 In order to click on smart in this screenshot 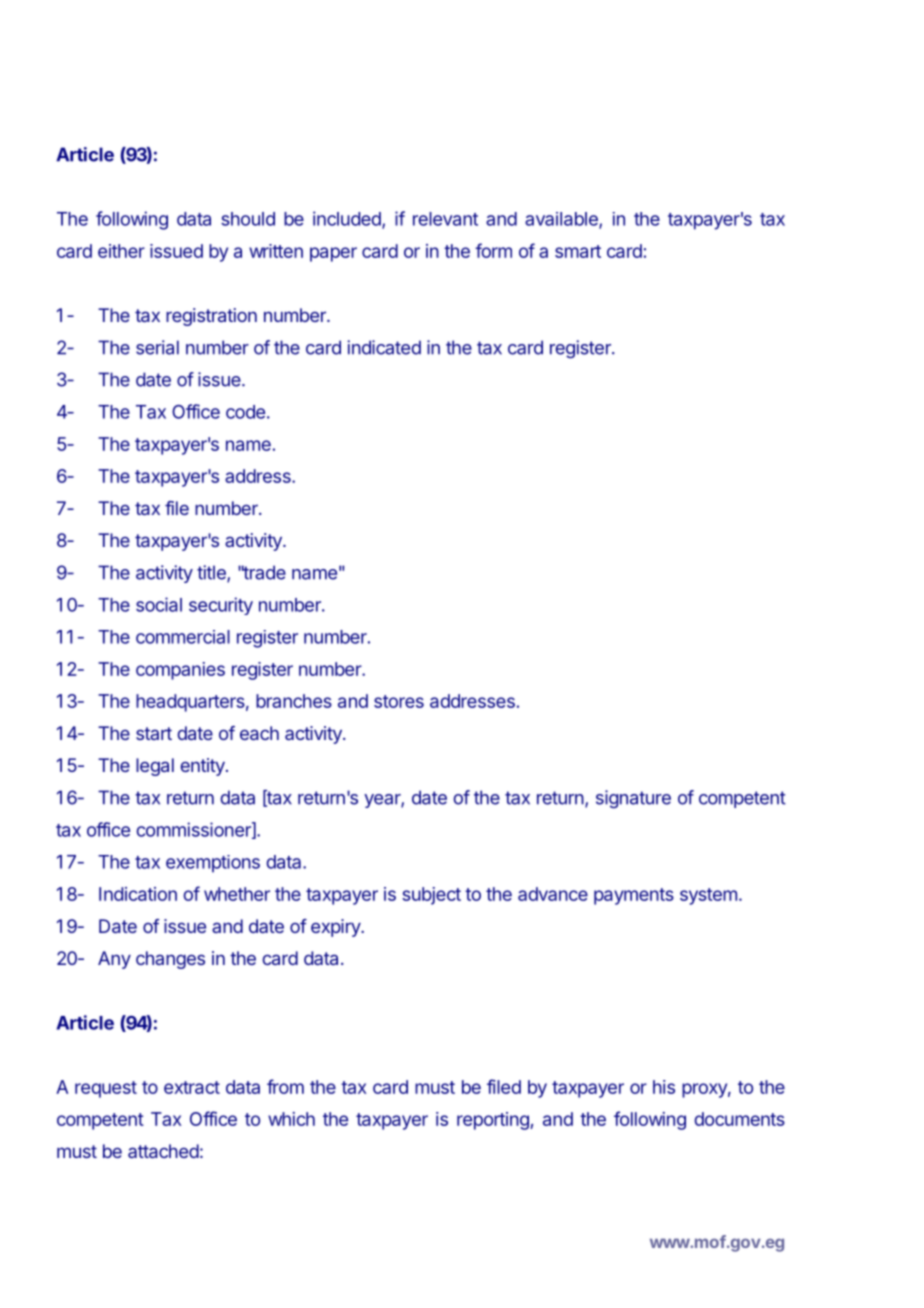, I will do `click(578, 251)`.
